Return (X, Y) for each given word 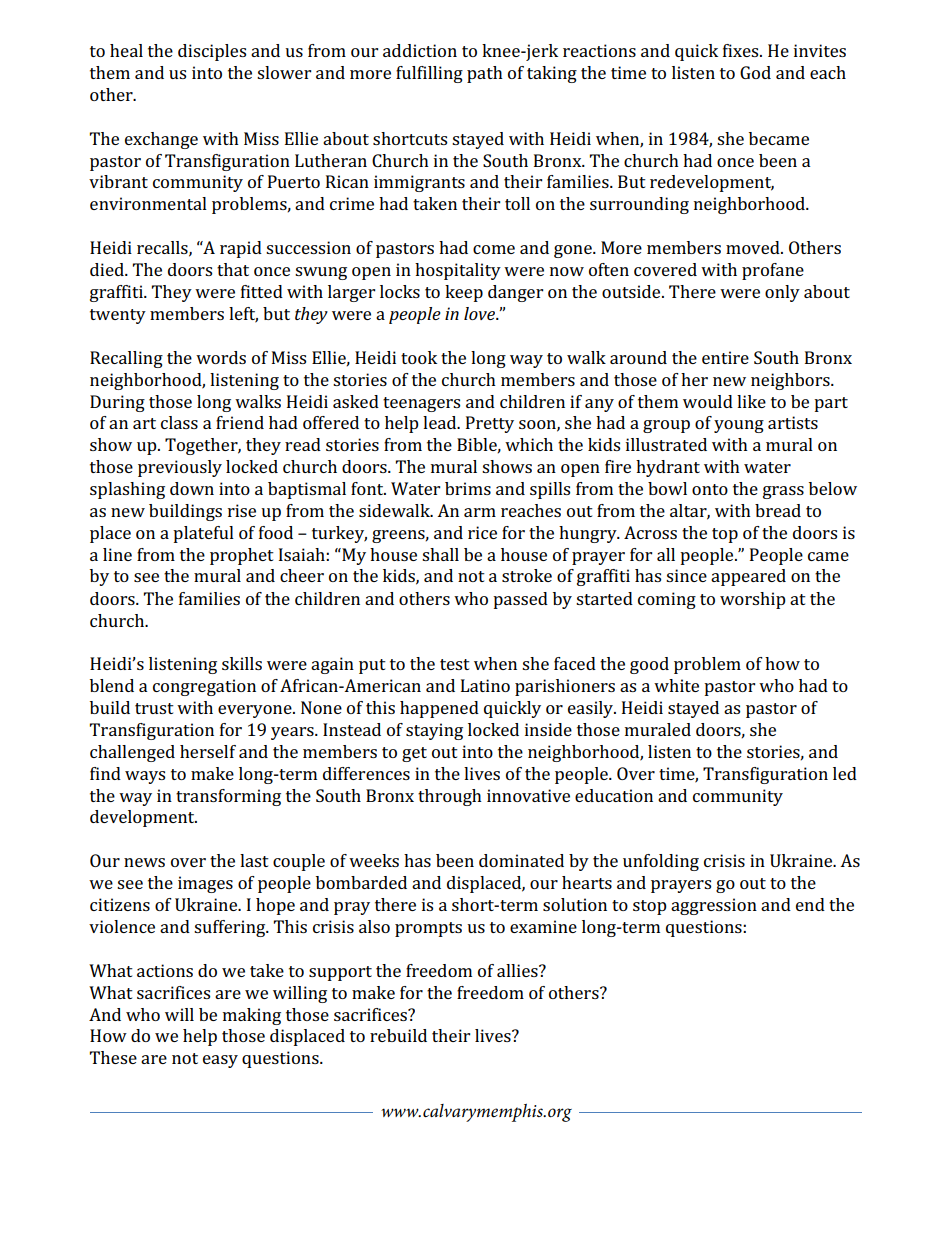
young (739, 426)
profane (773, 271)
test (455, 664)
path (485, 74)
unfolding (661, 862)
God (755, 72)
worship (753, 600)
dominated (521, 860)
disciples (212, 52)
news (144, 862)
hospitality (458, 271)
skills (242, 663)
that (233, 269)
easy (220, 1061)
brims (468, 488)
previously (180, 468)
